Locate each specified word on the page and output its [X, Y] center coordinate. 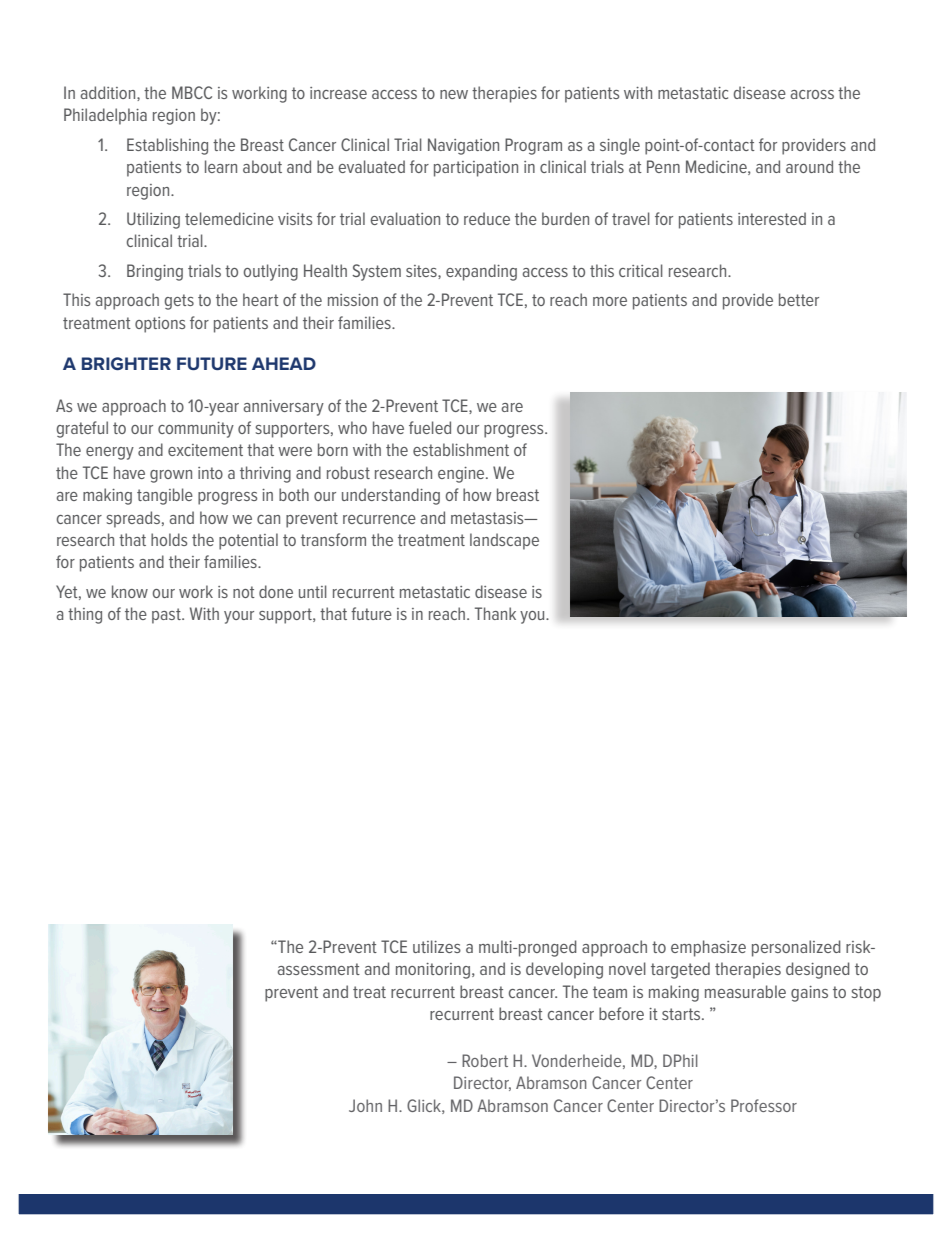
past [167, 616]
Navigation [463, 146]
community [196, 430]
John [365, 1105]
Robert [485, 1060]
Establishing [167, 146]
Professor [764, 1105]
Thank [495, 613]
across [812, 94]
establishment [461, 449]
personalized [796, 948]
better [799, 299]
